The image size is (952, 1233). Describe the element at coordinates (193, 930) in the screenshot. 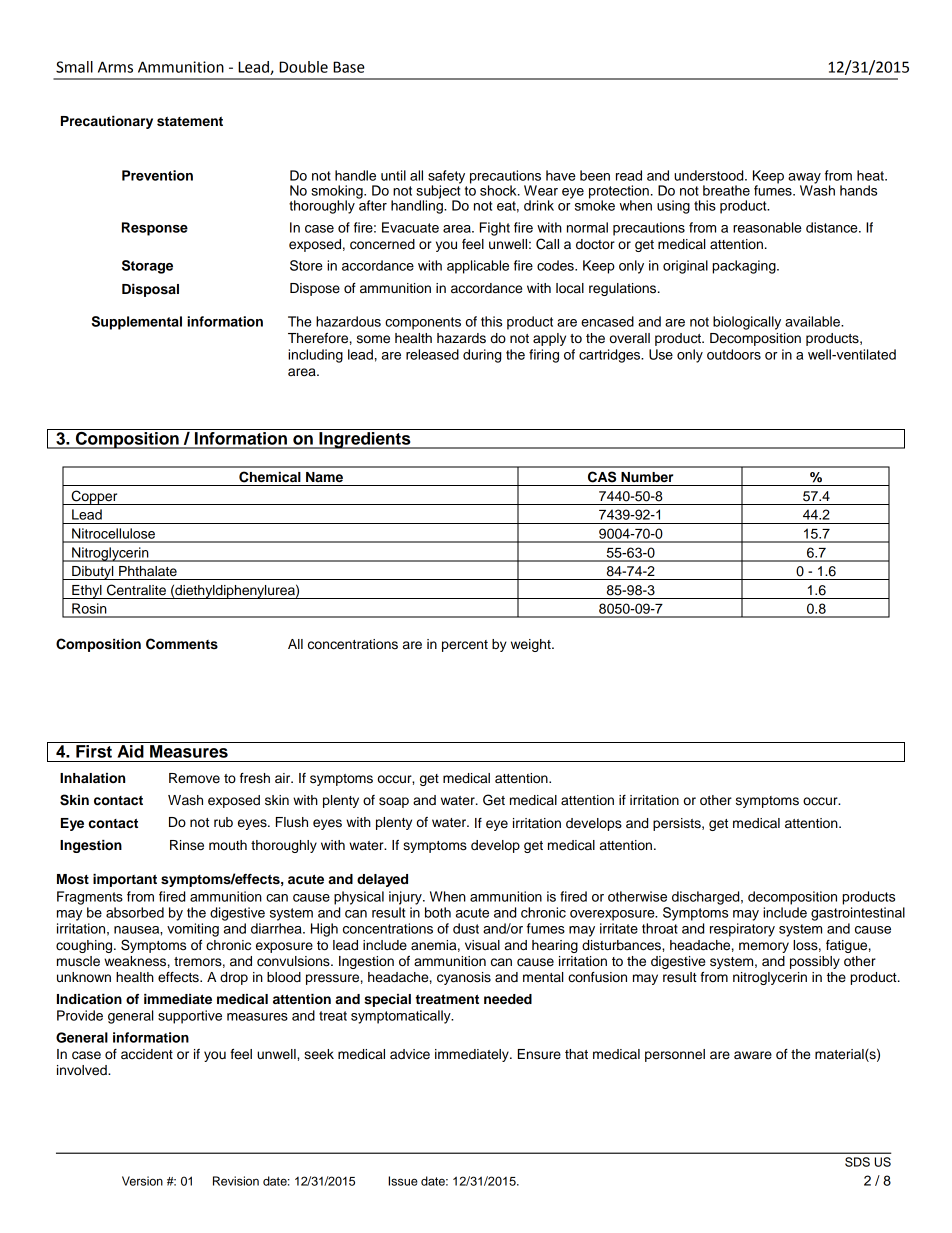

I see `vomiting` at that location.
